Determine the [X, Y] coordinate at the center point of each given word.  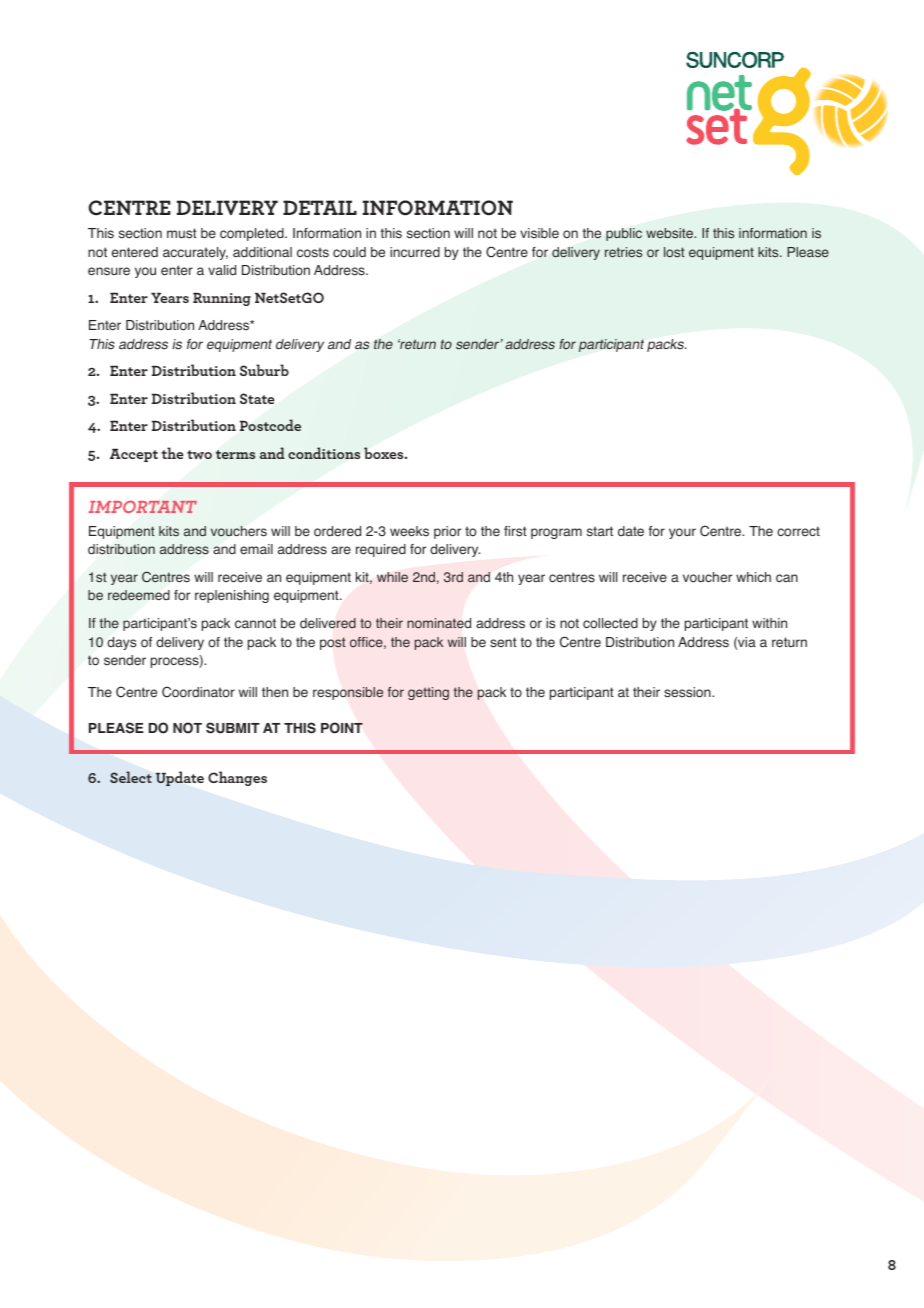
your [682, 533]
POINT [342, 728]
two [199, 455]
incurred [415, 252]
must [182, 233]
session [688, 692]
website [670, 233]
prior [447, 532]
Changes [237, 778]
